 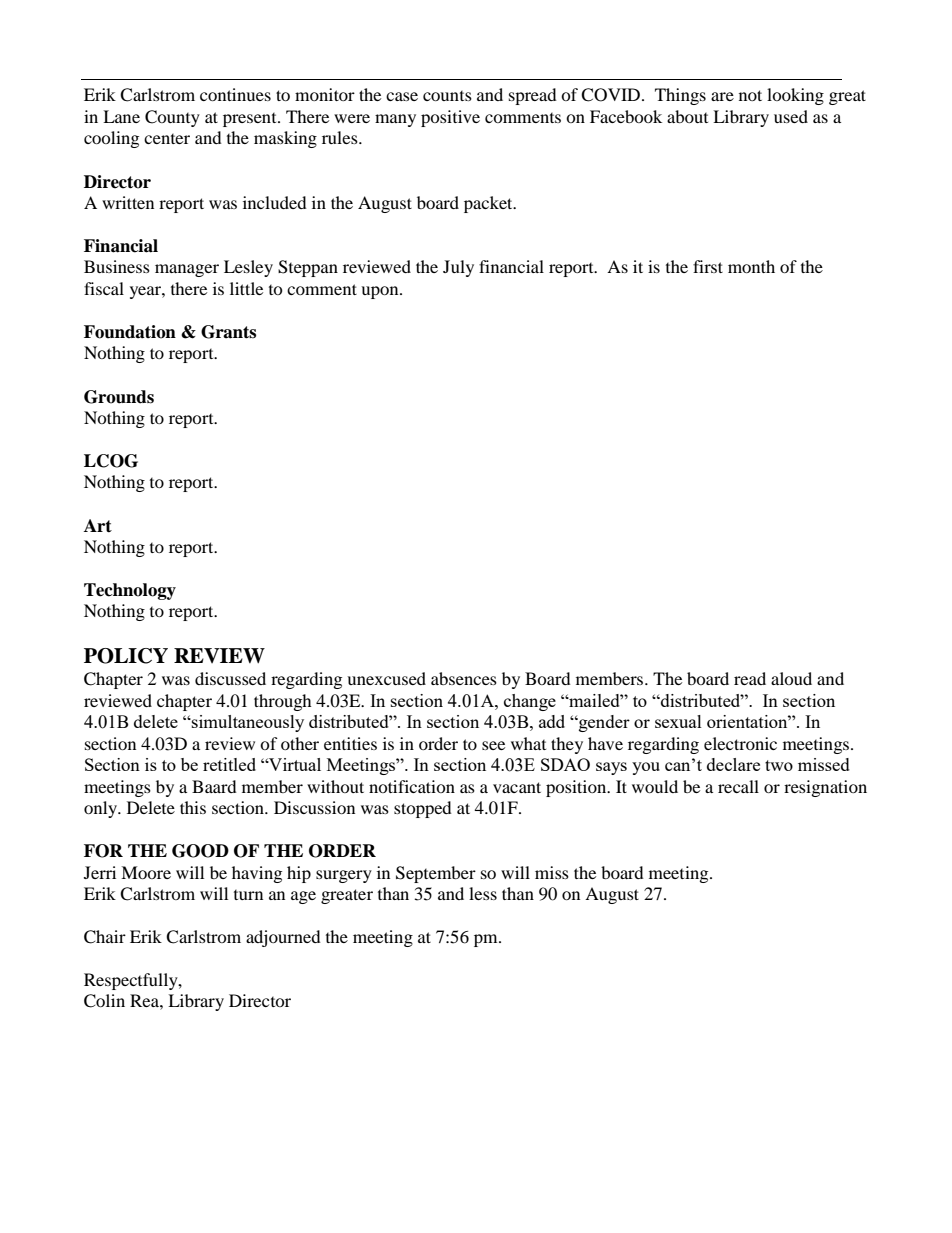 What do you see at coordinates (172, 118) in the document?
I see `County` at bounding box center [172, 118].
